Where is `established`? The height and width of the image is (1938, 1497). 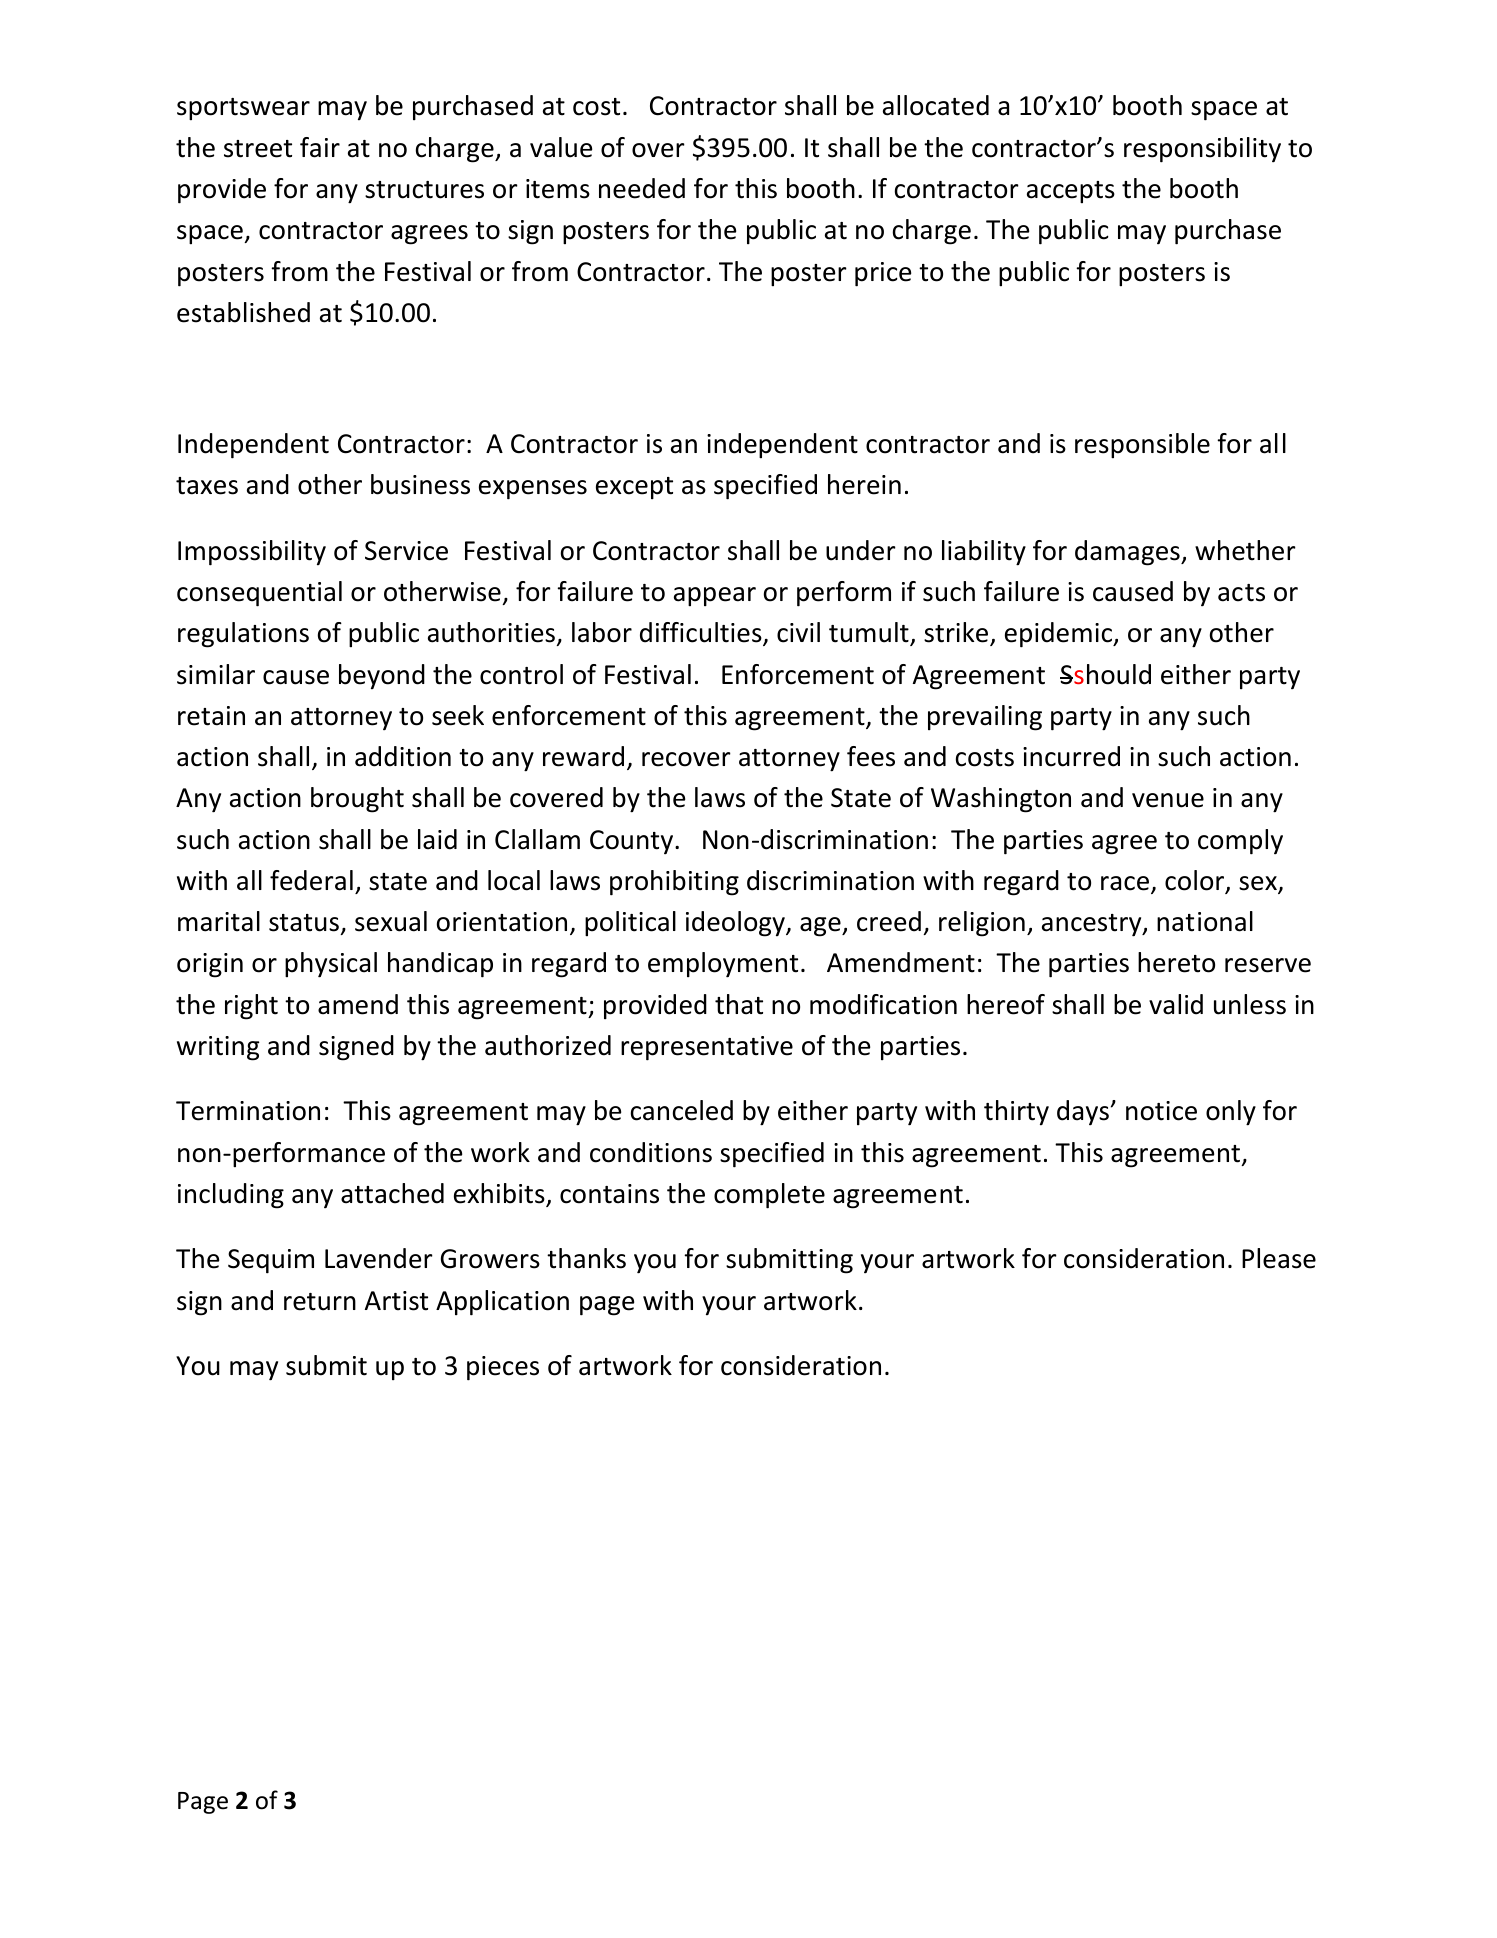
established is located at coordinates (243, 312).
